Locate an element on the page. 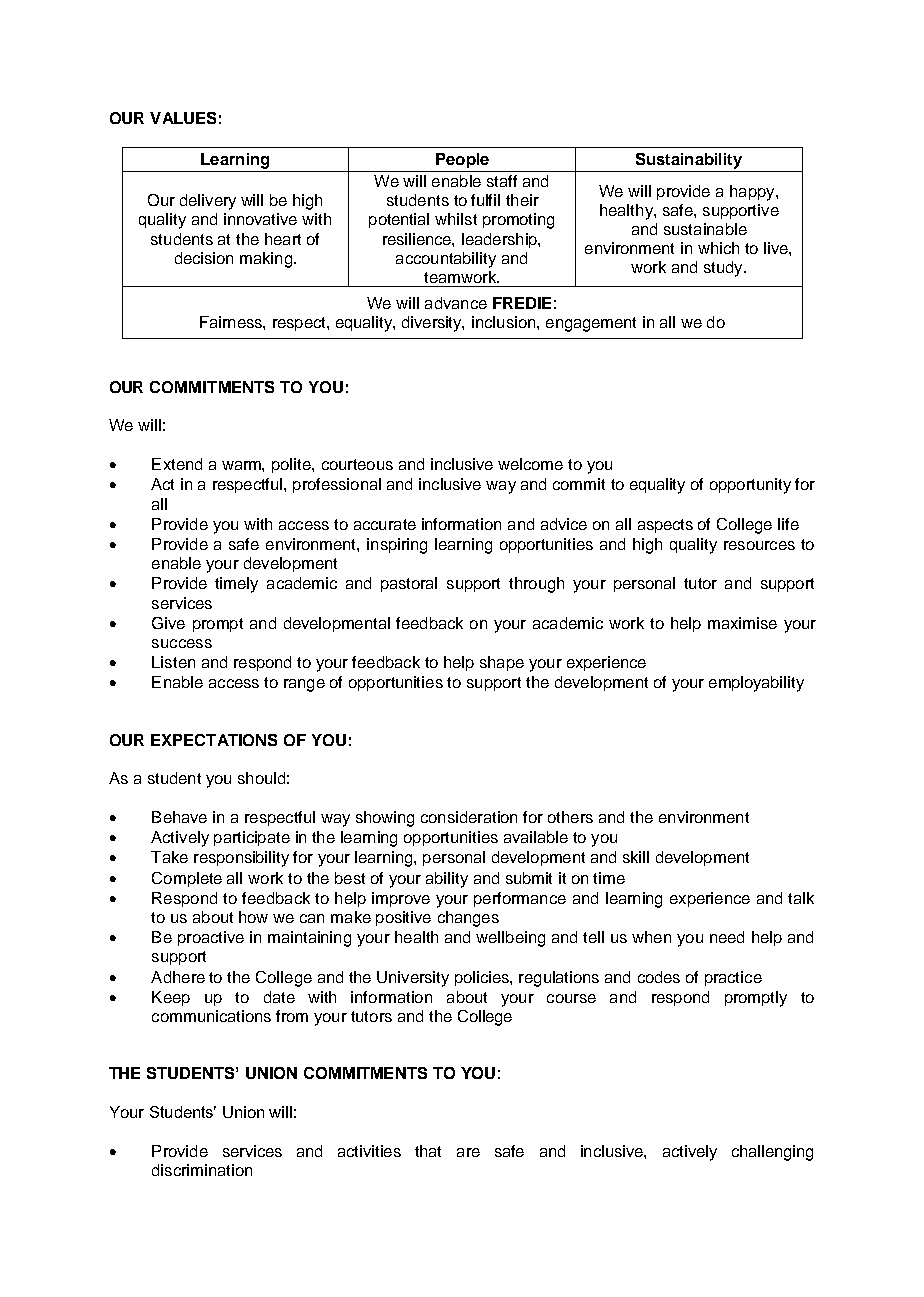  challenging is located at coordinates (772, 1153).
